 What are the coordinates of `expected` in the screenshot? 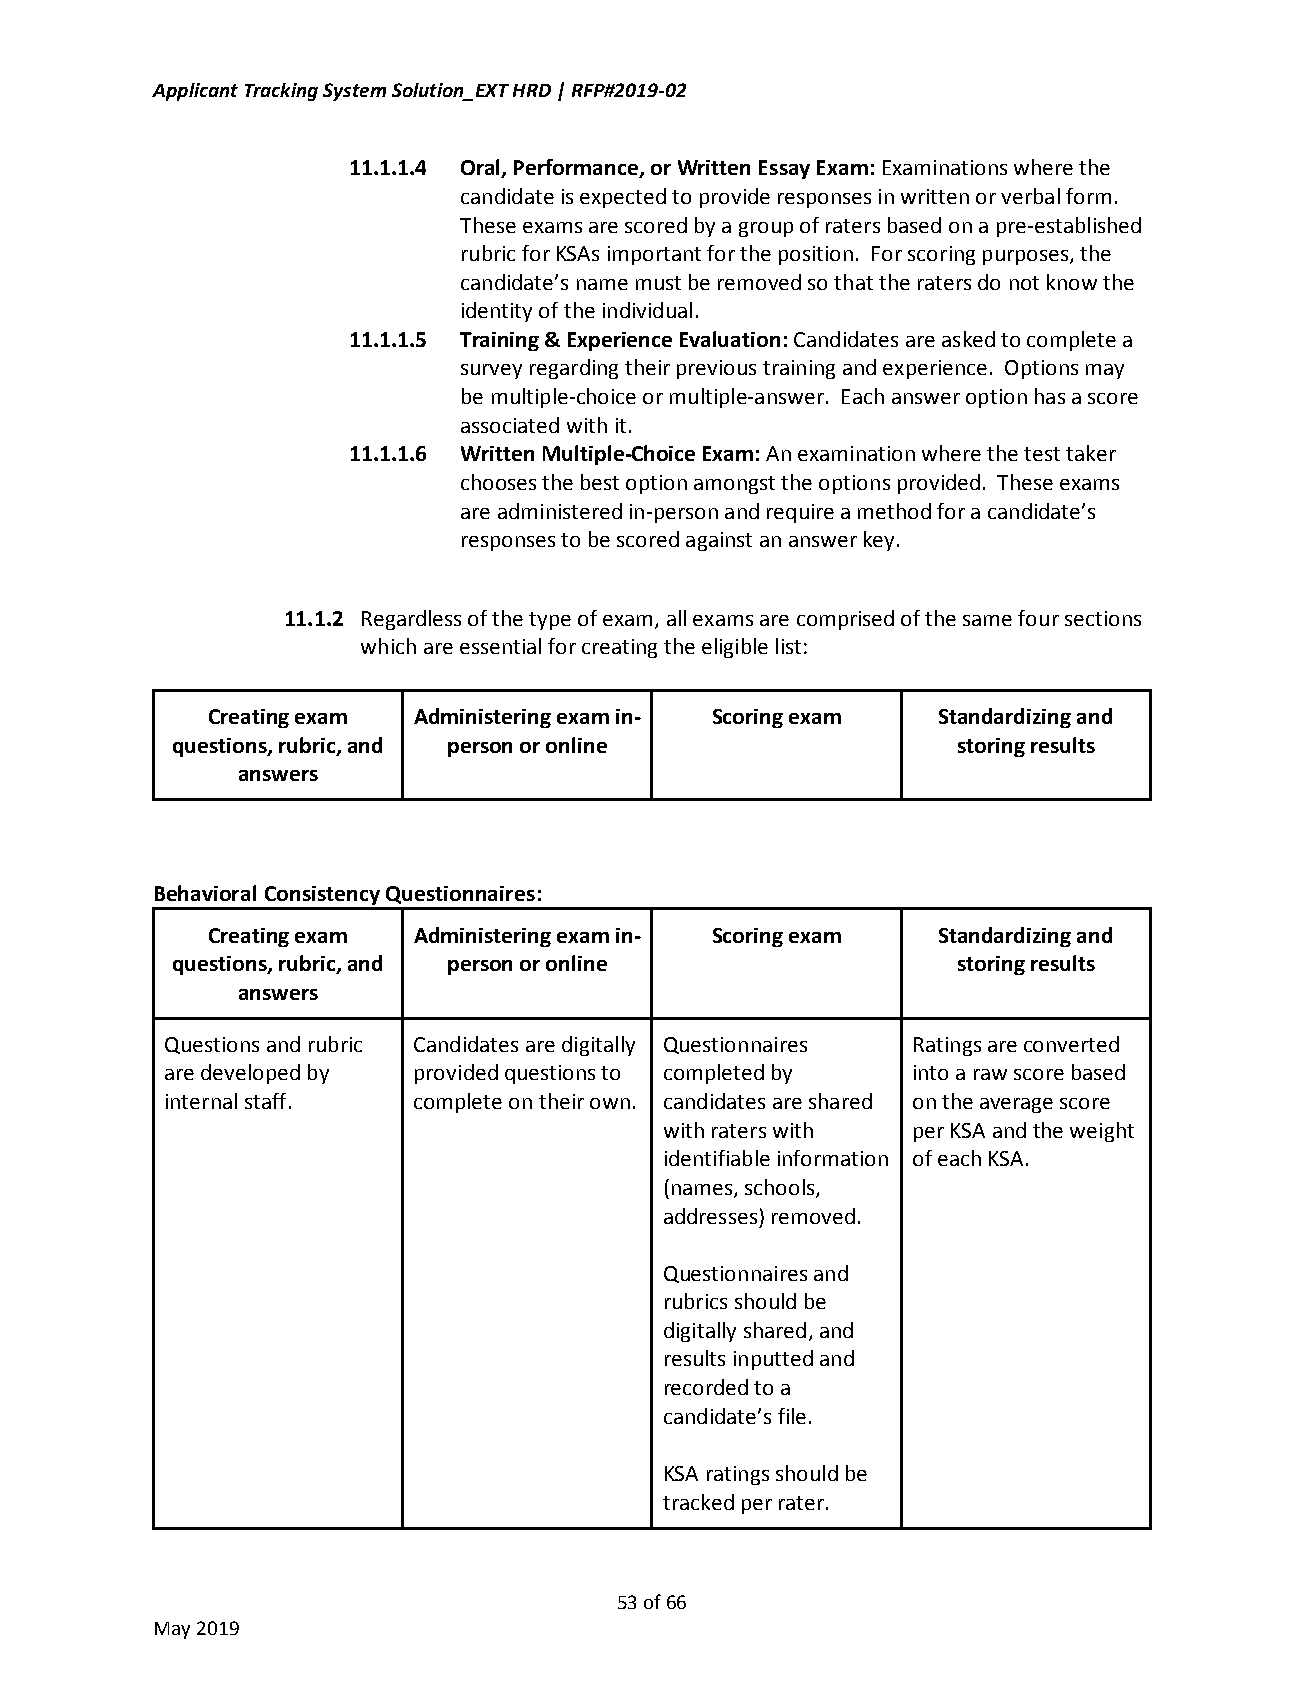 It's located at (623, 198).
